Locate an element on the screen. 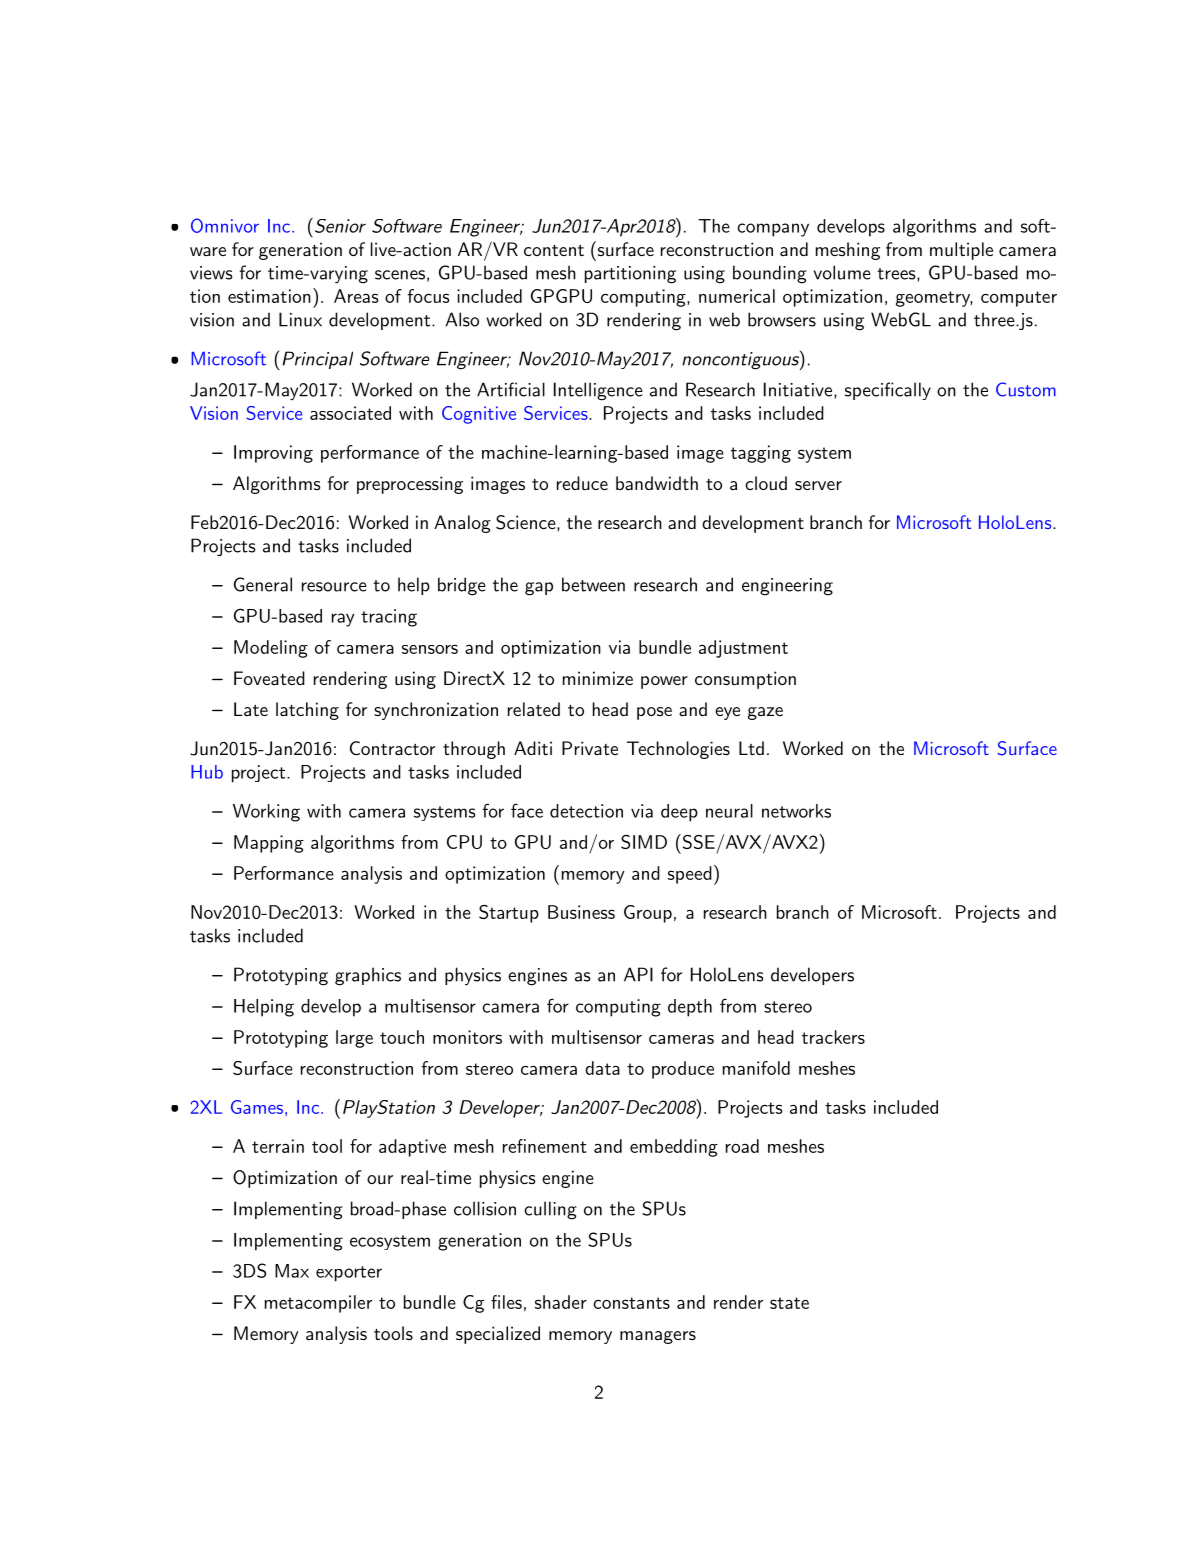 The height and width of the screenshot is (1550, 1198). graphics is located at coordinates (368, 976).
